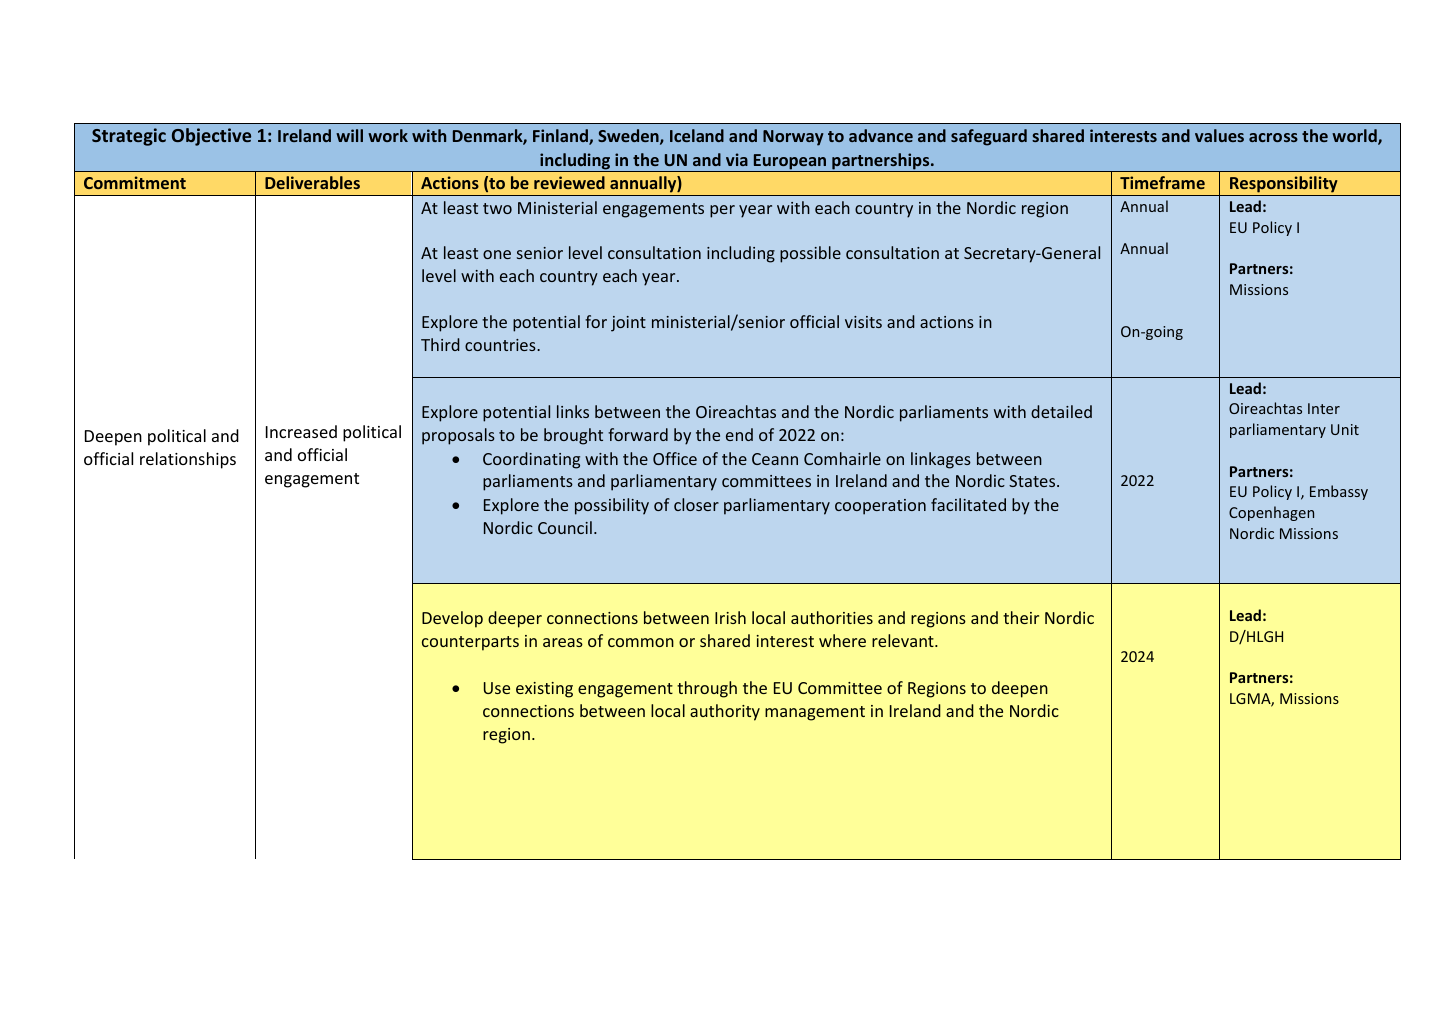 The image size is (1432, 1013). I want to click on Use, so click(497, 688).
